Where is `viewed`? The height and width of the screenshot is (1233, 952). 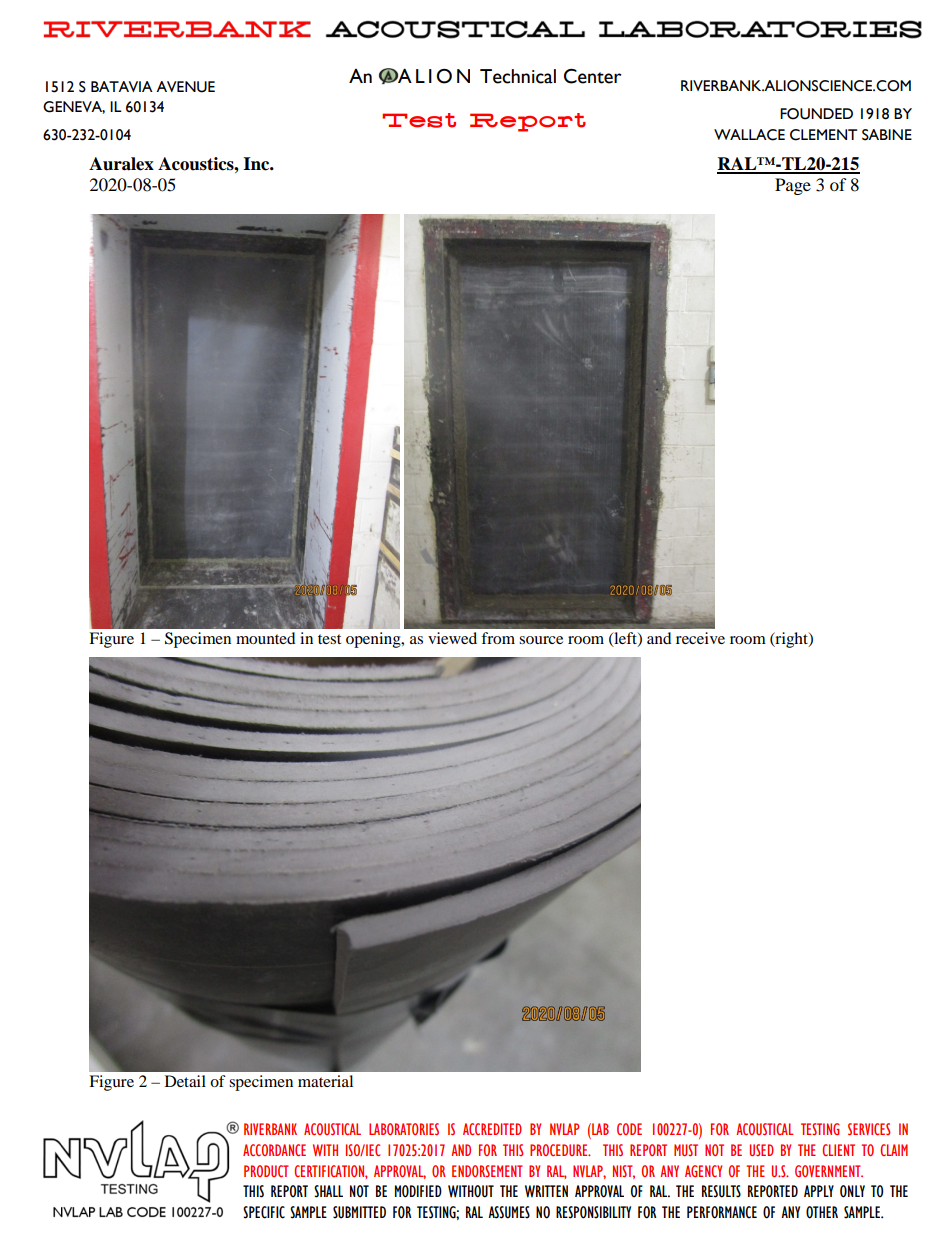 viewed is located at coordinates (452, 638).
